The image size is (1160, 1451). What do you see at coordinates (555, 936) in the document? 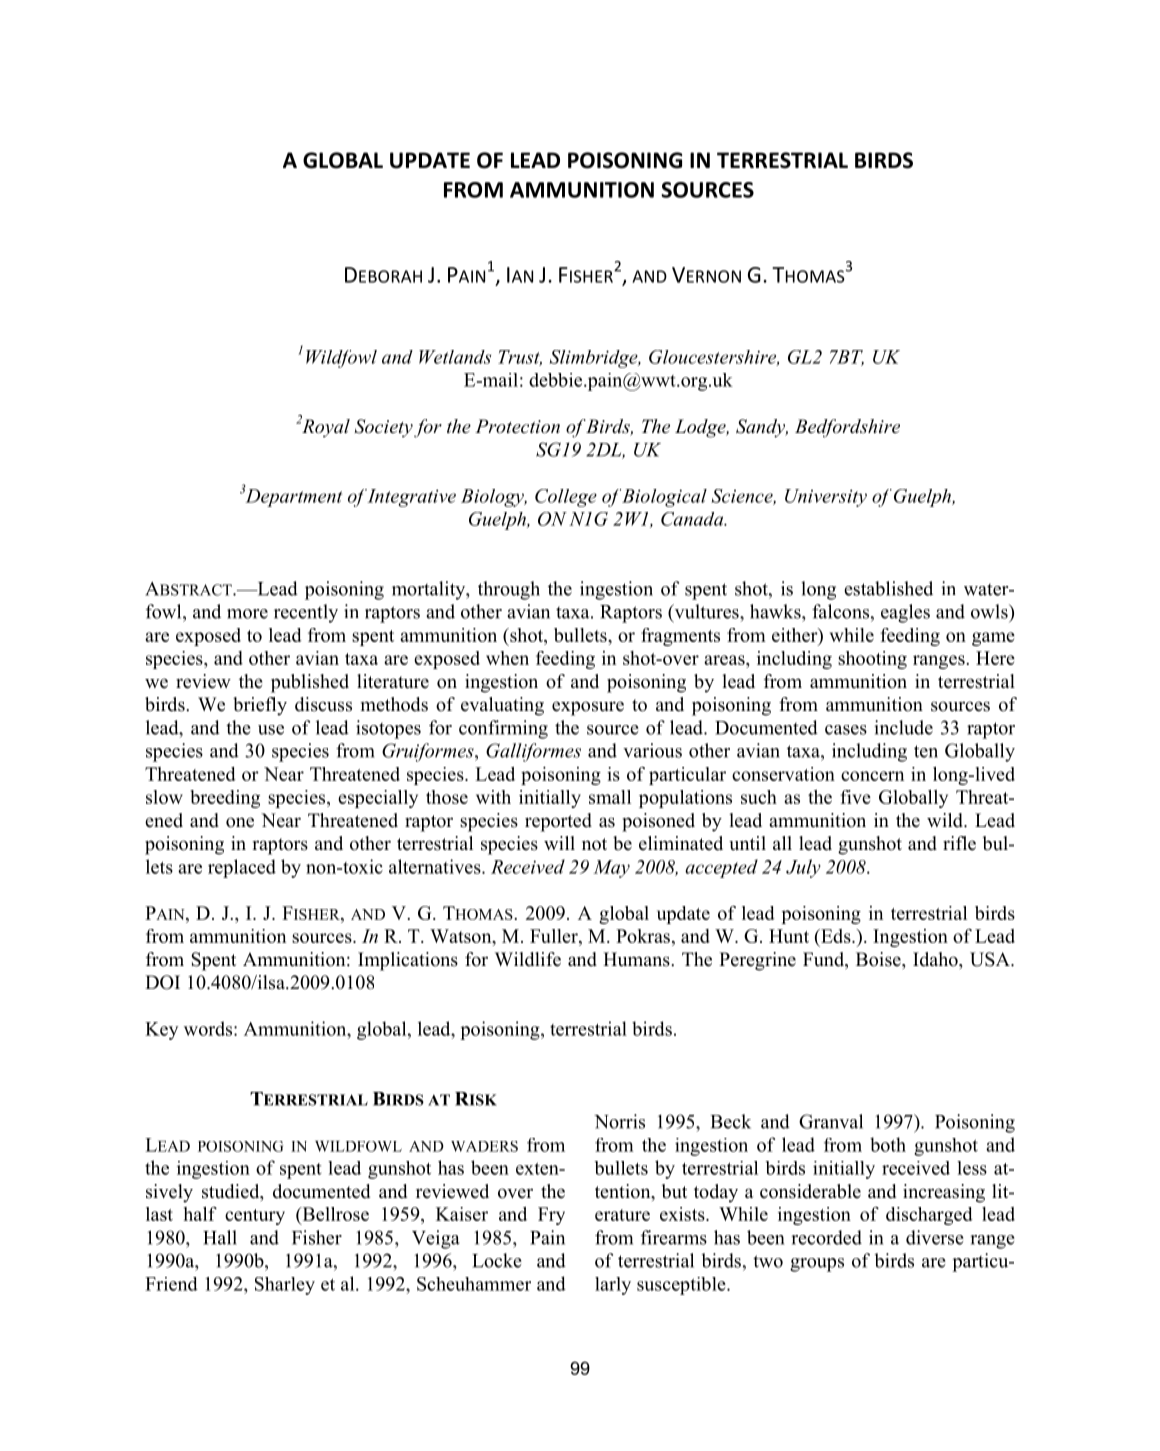
I see `Fuller` at bounding box center [555, 936].
